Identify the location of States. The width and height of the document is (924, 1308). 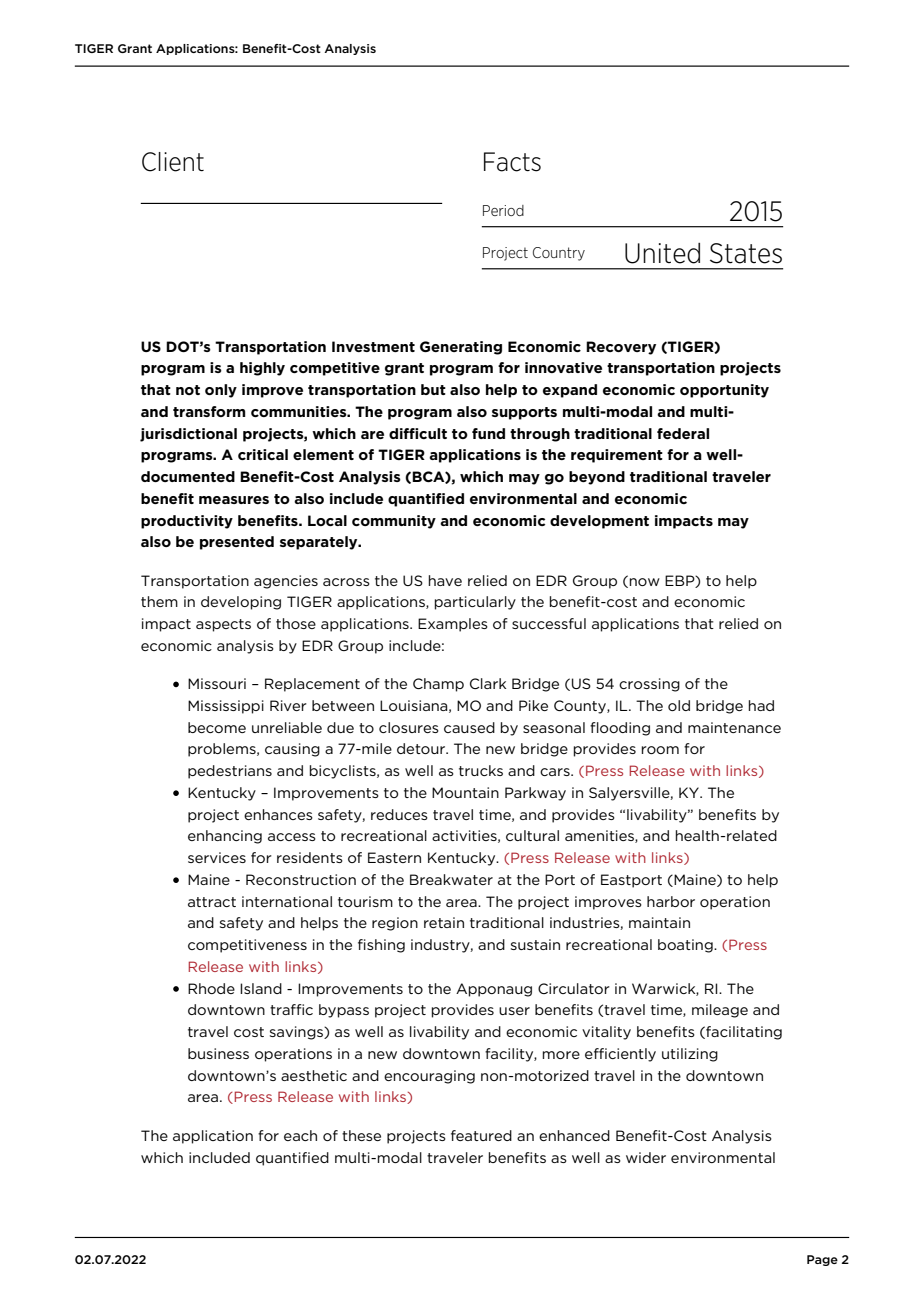
(746, 253).
